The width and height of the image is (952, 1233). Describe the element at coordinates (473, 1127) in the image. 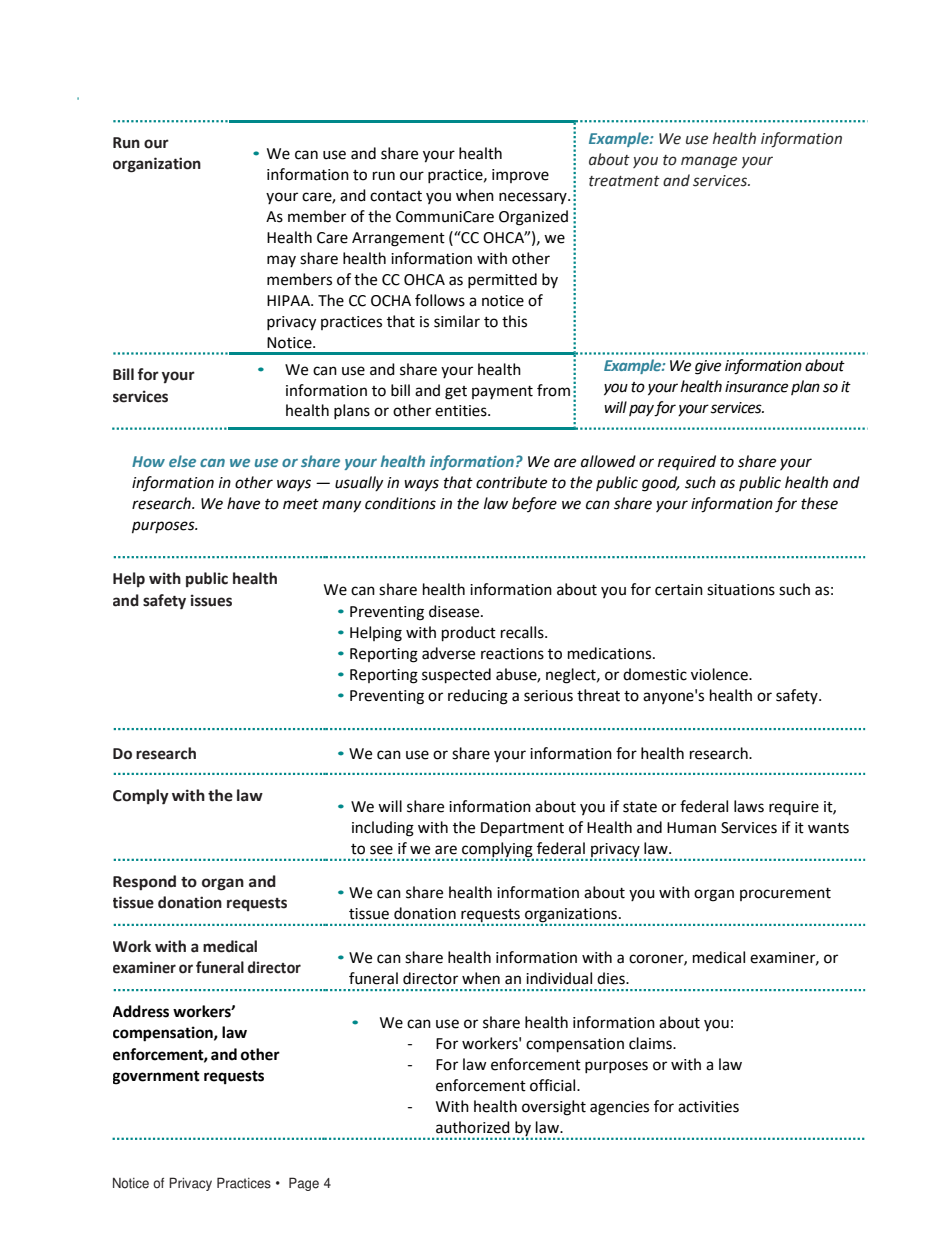

I see `authorized` at that location.
